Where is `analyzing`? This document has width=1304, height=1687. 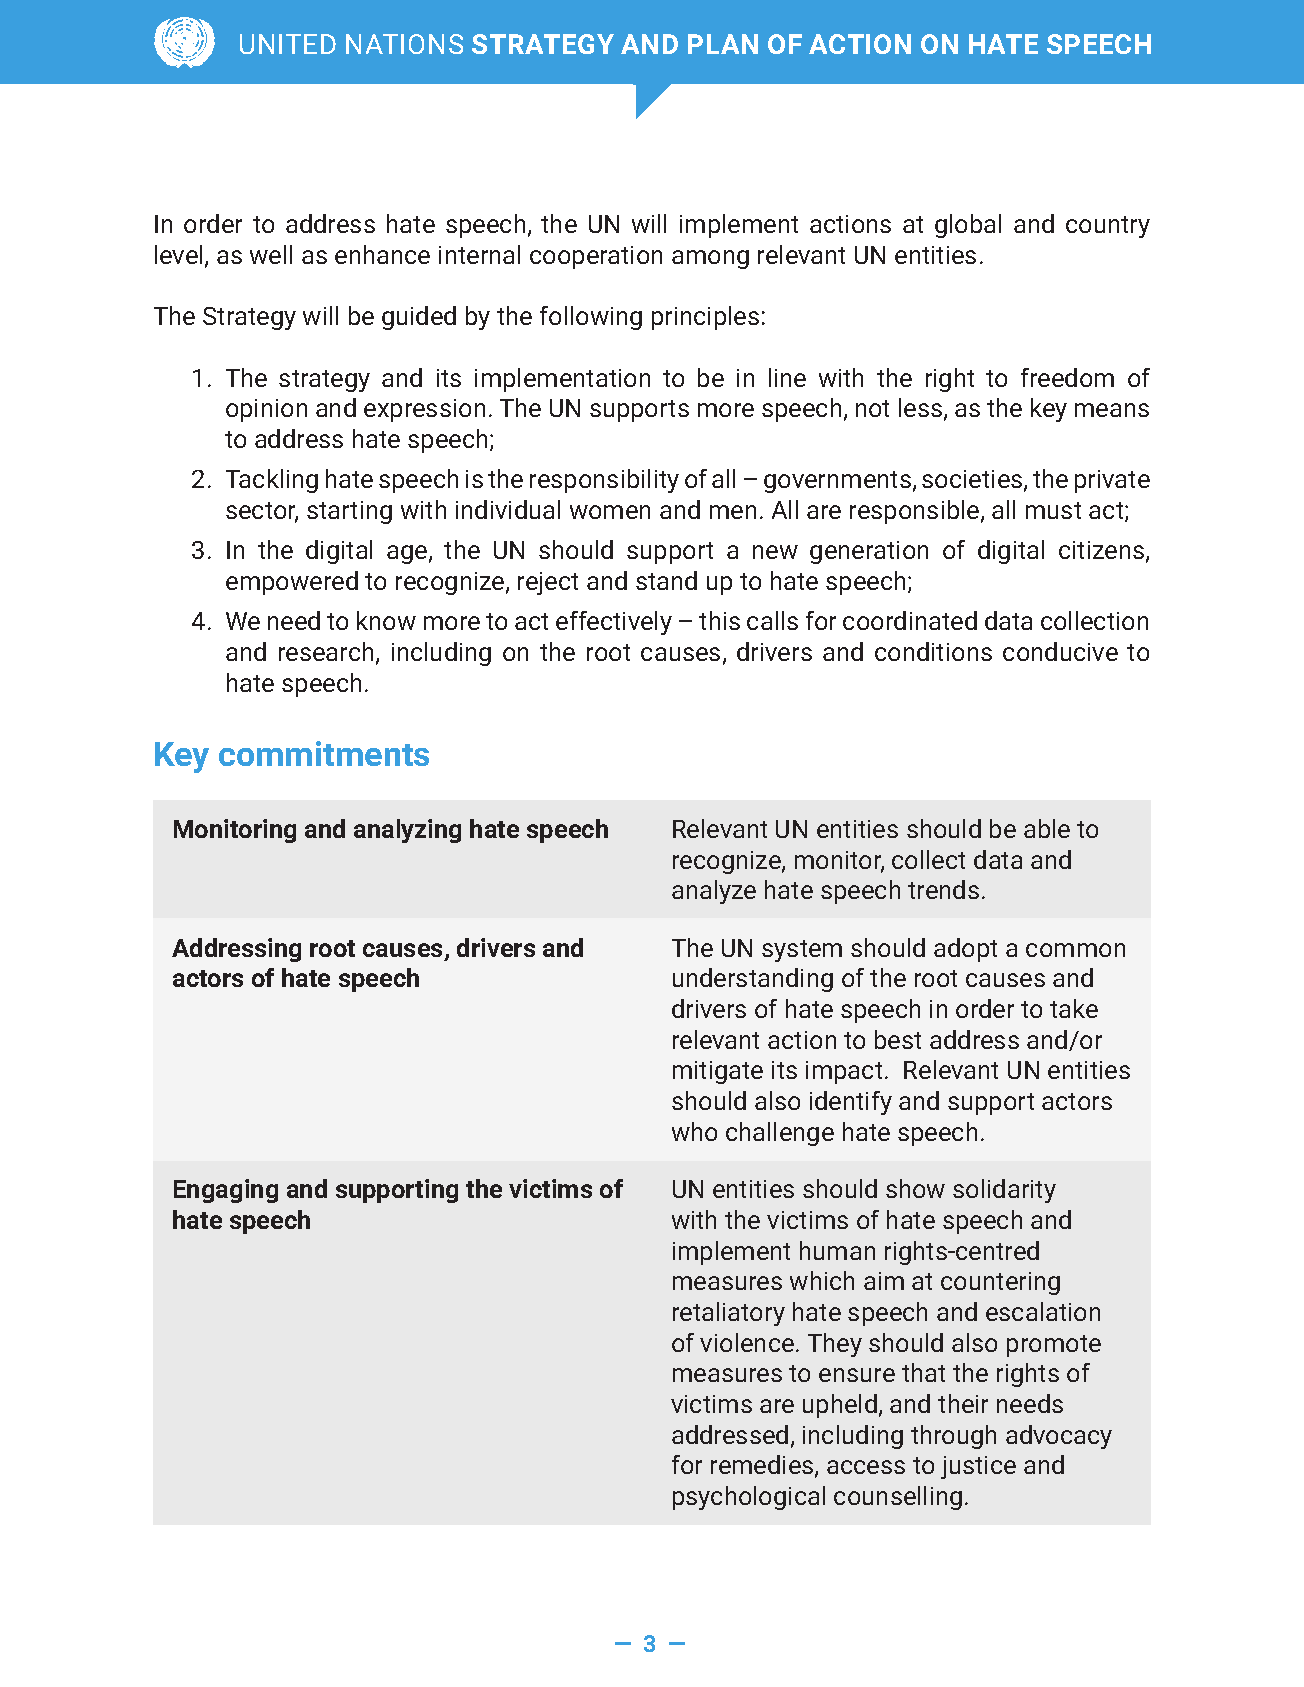 analyzing is located at coordinates (407, 831).
